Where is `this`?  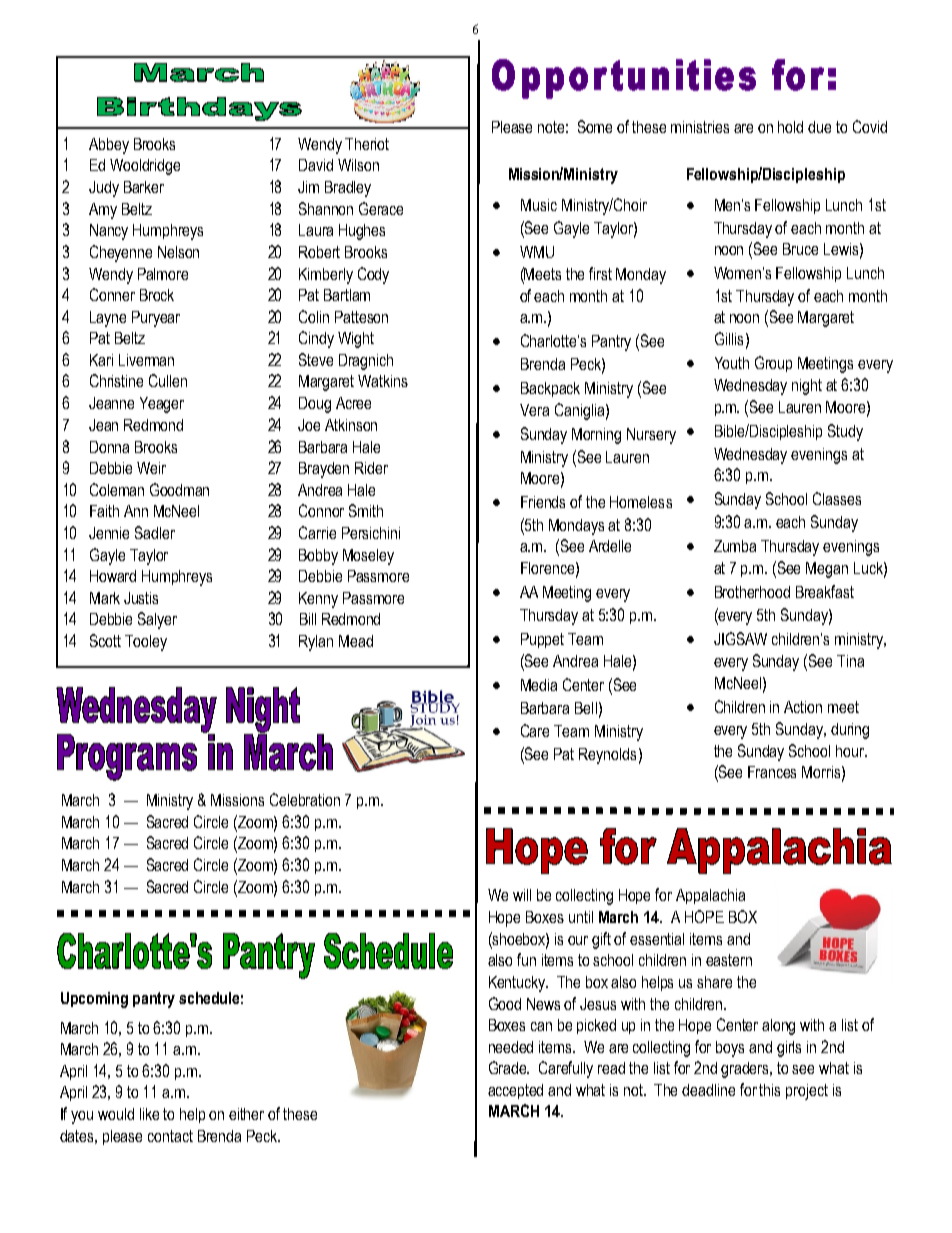
this is located at coordinates (769, 1090).
